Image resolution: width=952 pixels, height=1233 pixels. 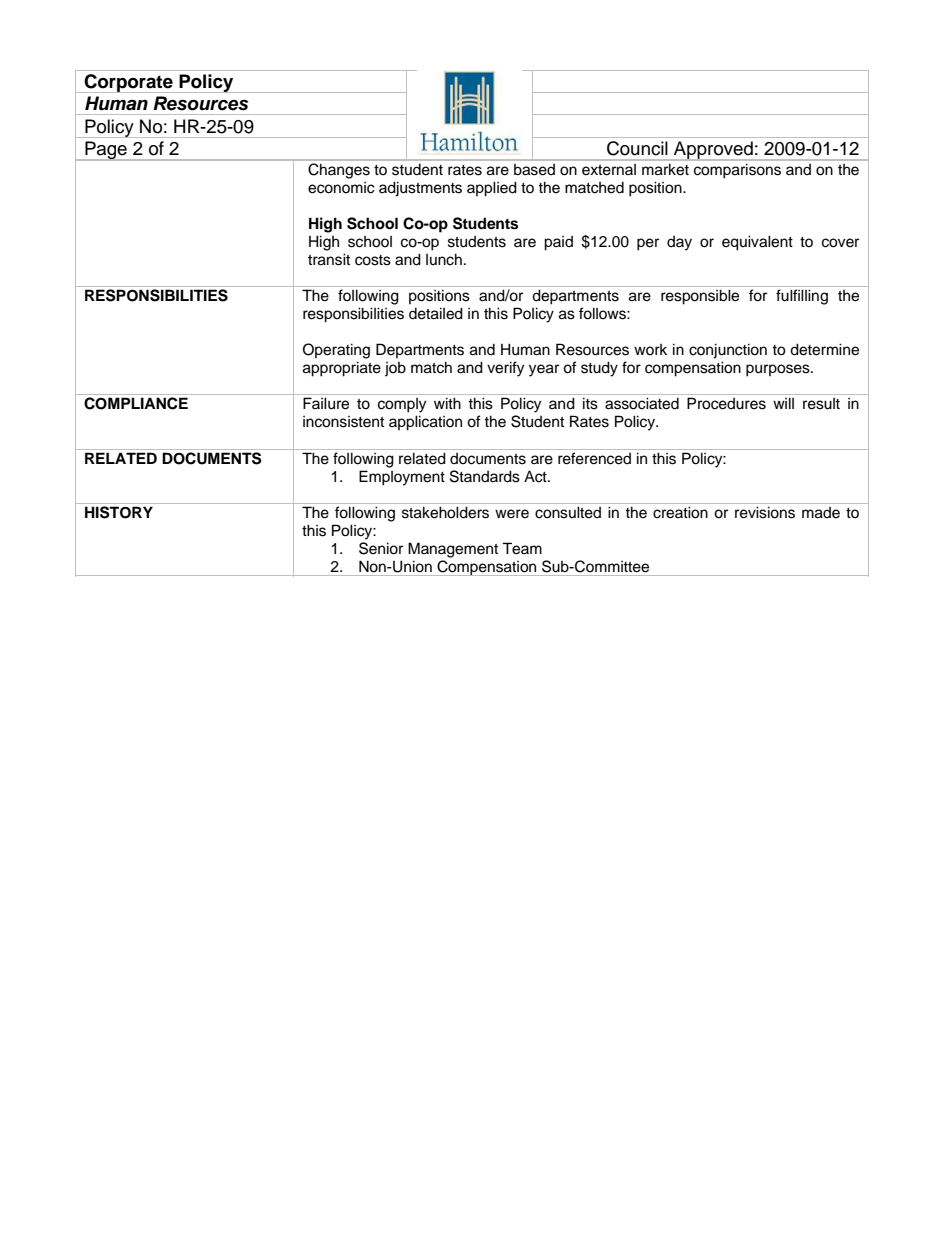 I want to click on HISTORY, so click(x=119, y=512).
